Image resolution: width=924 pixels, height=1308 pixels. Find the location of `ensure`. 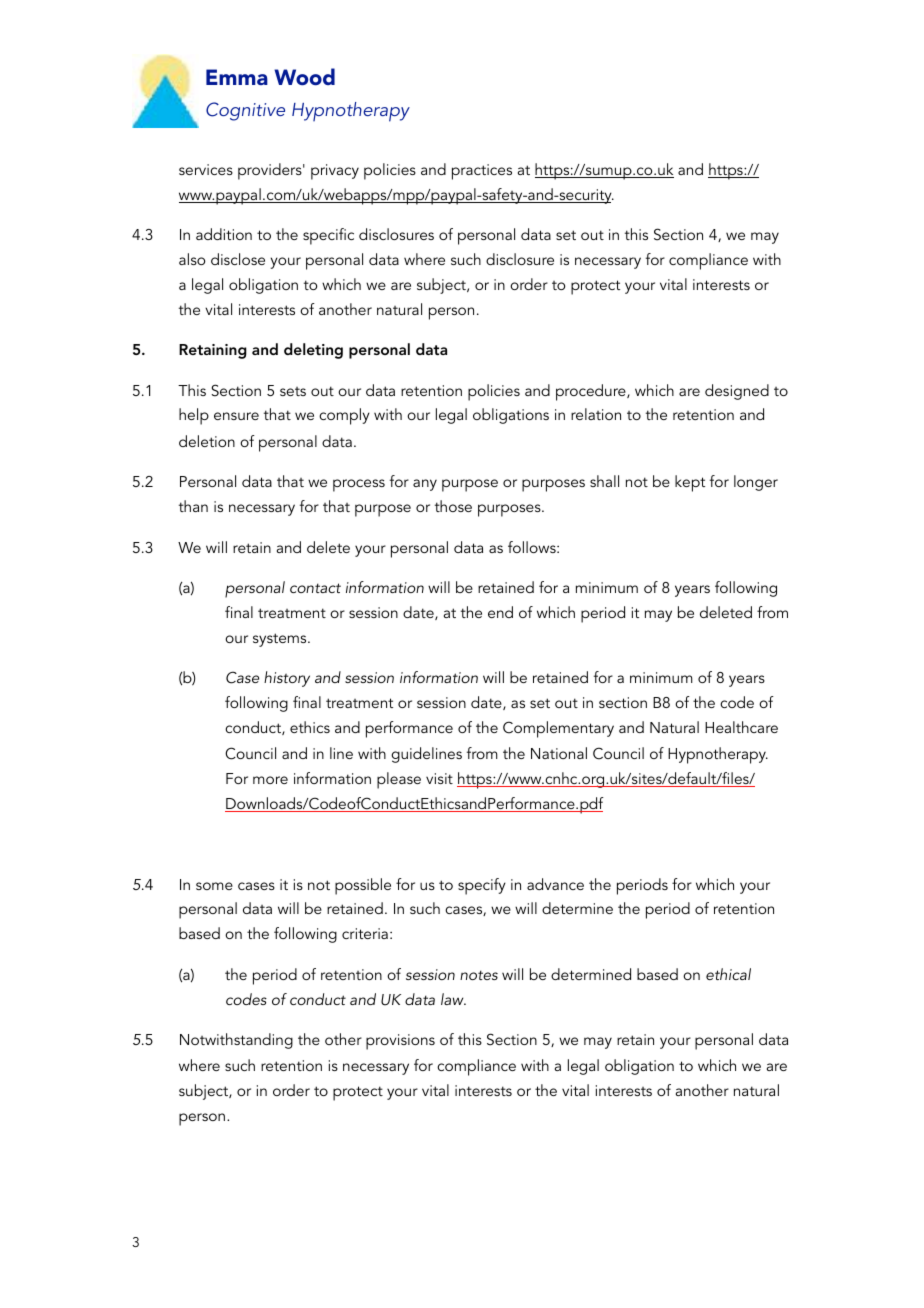

ensure is located at coordinates (236, 416).
